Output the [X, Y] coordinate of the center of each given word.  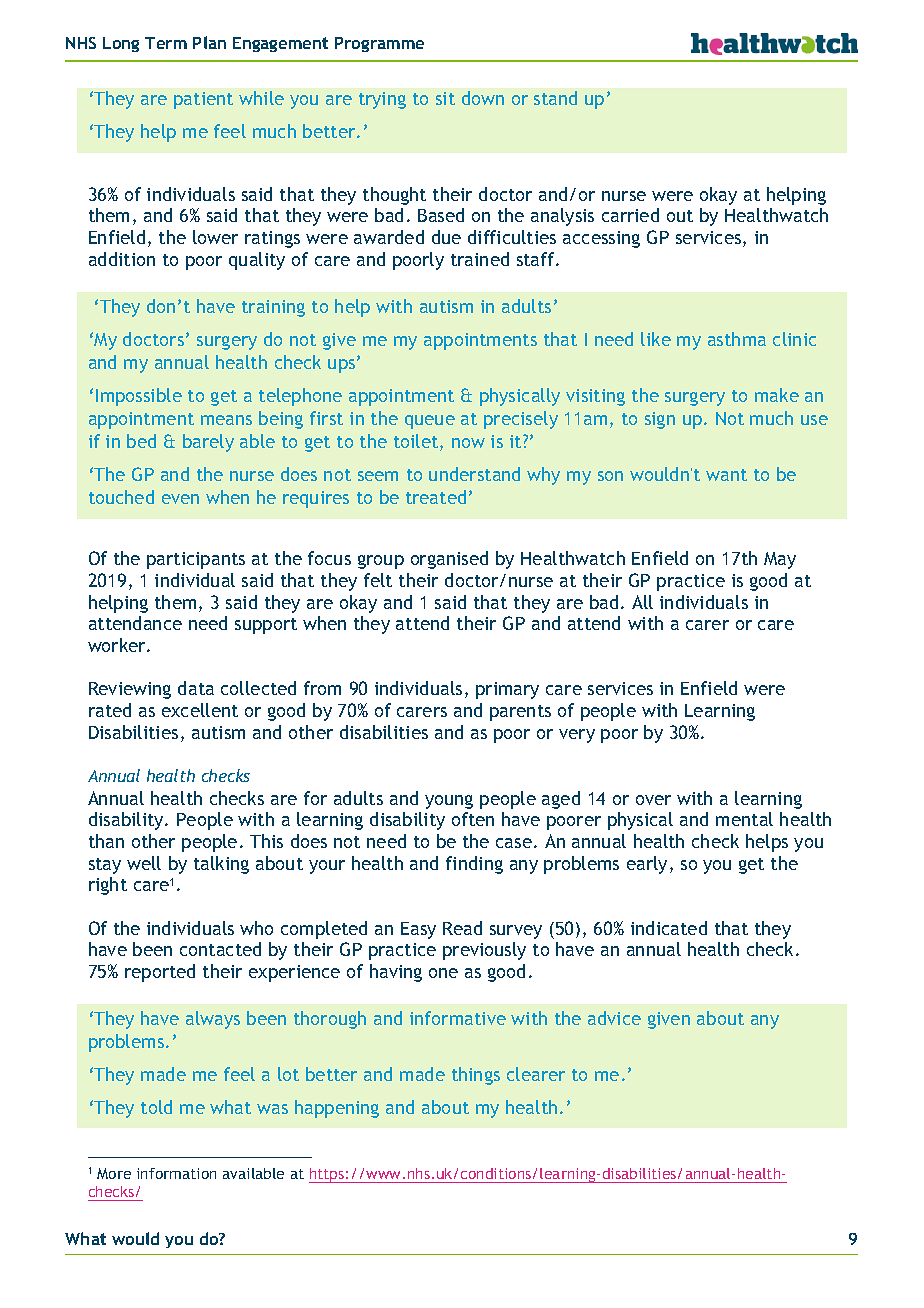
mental [744, 819]
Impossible [139, 397]
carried [630, 215]
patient [203, 100]
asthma [737, 339]
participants [196, 560]
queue [430, 422]
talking [221, 865]
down [483, 98]
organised [449, 560]
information [176, 1173]
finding [474, 865]
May [780, 560]
